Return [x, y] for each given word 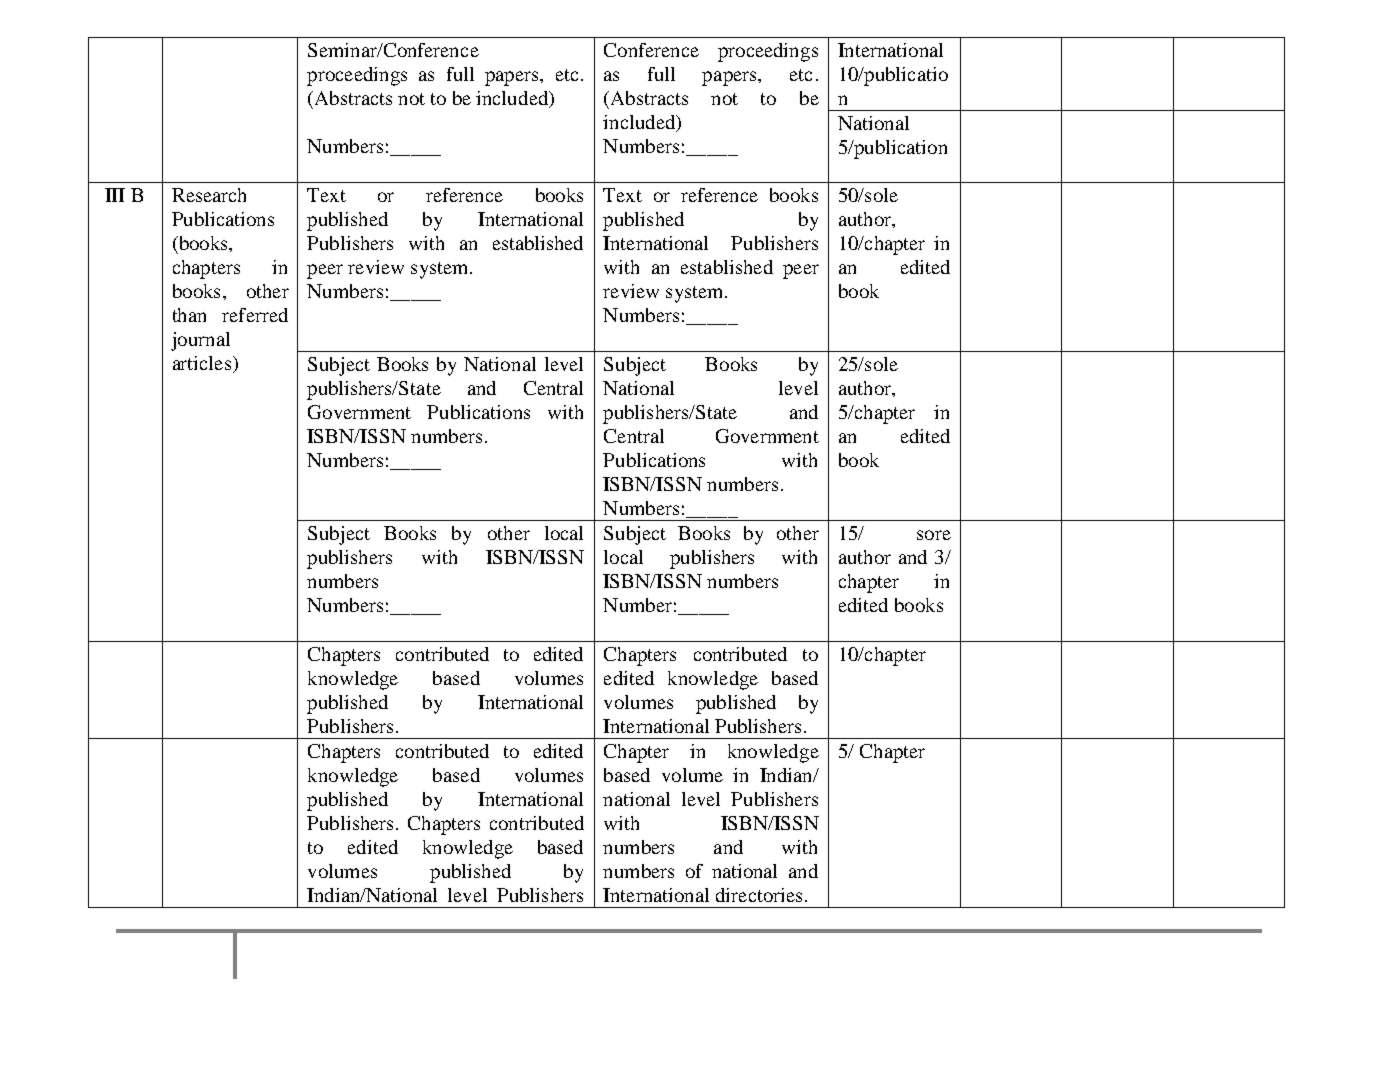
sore [934, 535]
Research [209, 195]
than [189, 315]
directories [759, 895]
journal [200, 341]
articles [202, 363]
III [115, 195]
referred [255, 315]
